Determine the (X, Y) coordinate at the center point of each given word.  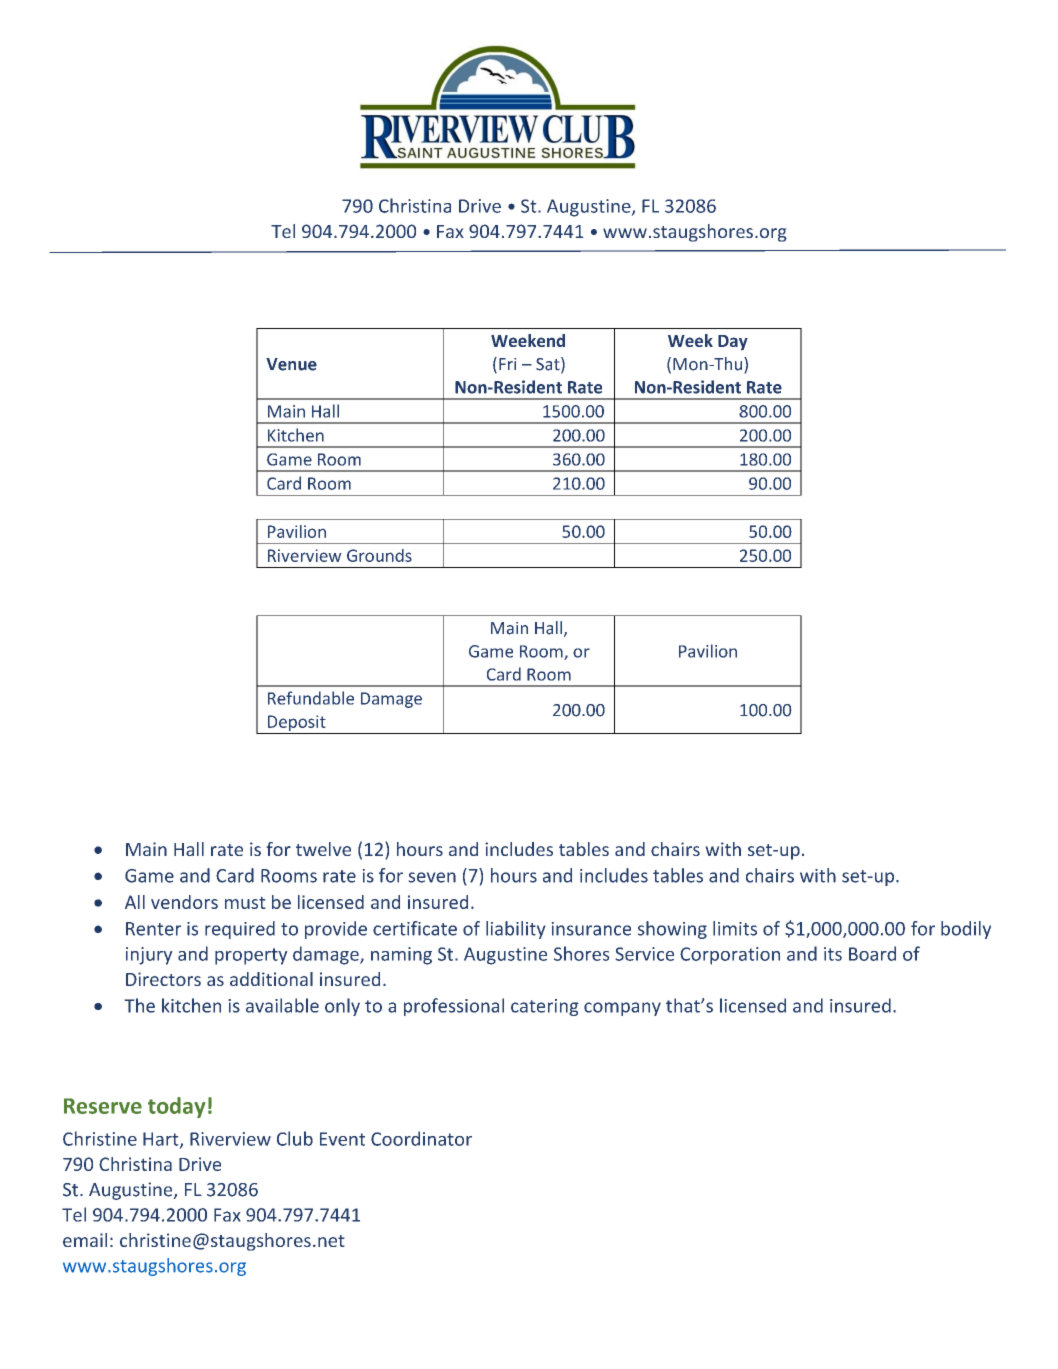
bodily (966, 930)
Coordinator (421, 1138)
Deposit (297, 724)
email (85, 1240)
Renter (153, 929)
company (622, 1009)
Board (872, 953)
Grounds (379, 555)
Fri (508, 364)
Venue (291, 364)
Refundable (311, 698)
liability (516, 930)
